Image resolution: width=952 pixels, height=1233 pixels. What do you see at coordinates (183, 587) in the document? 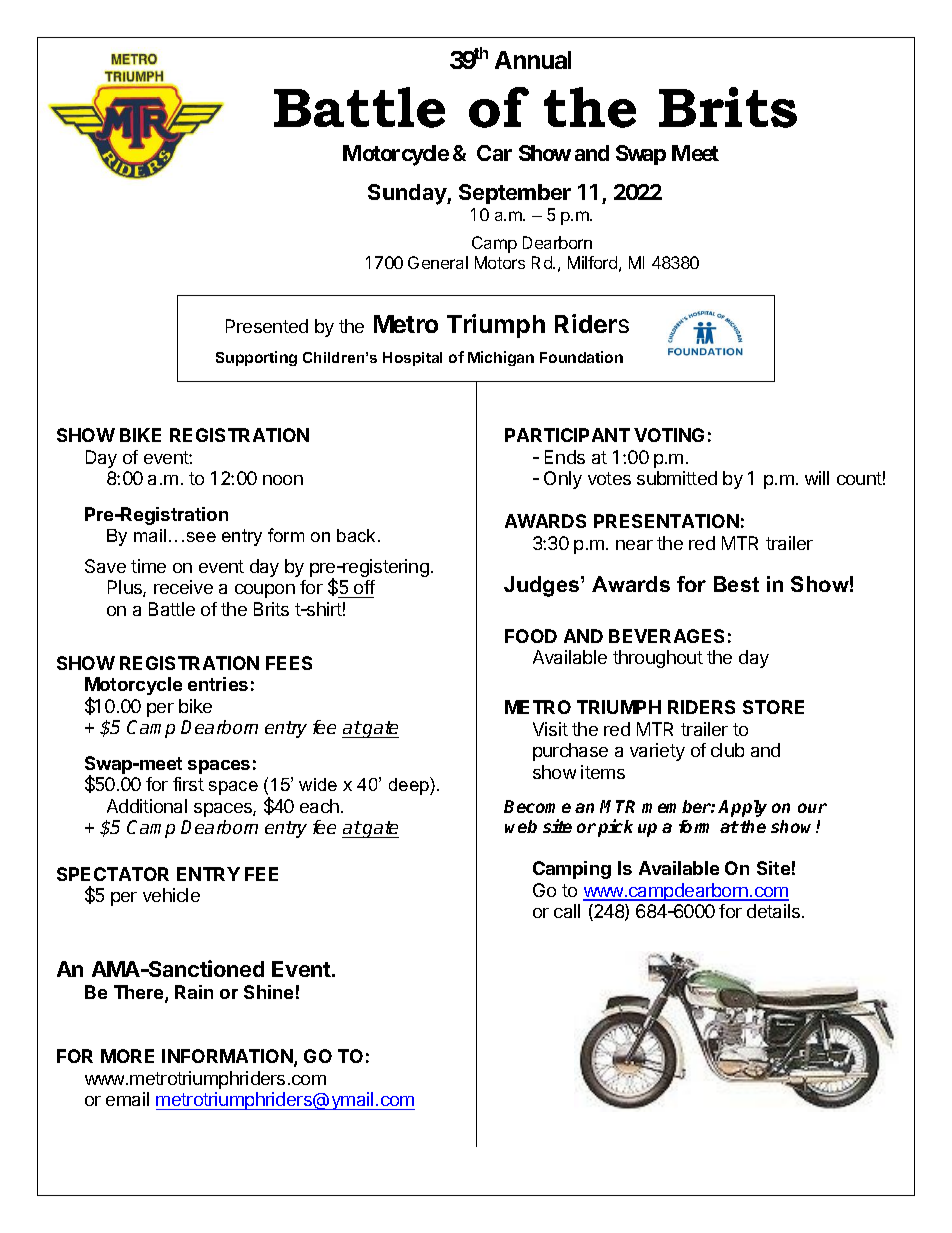
I see `receive` at bounding box center [183, 587].
